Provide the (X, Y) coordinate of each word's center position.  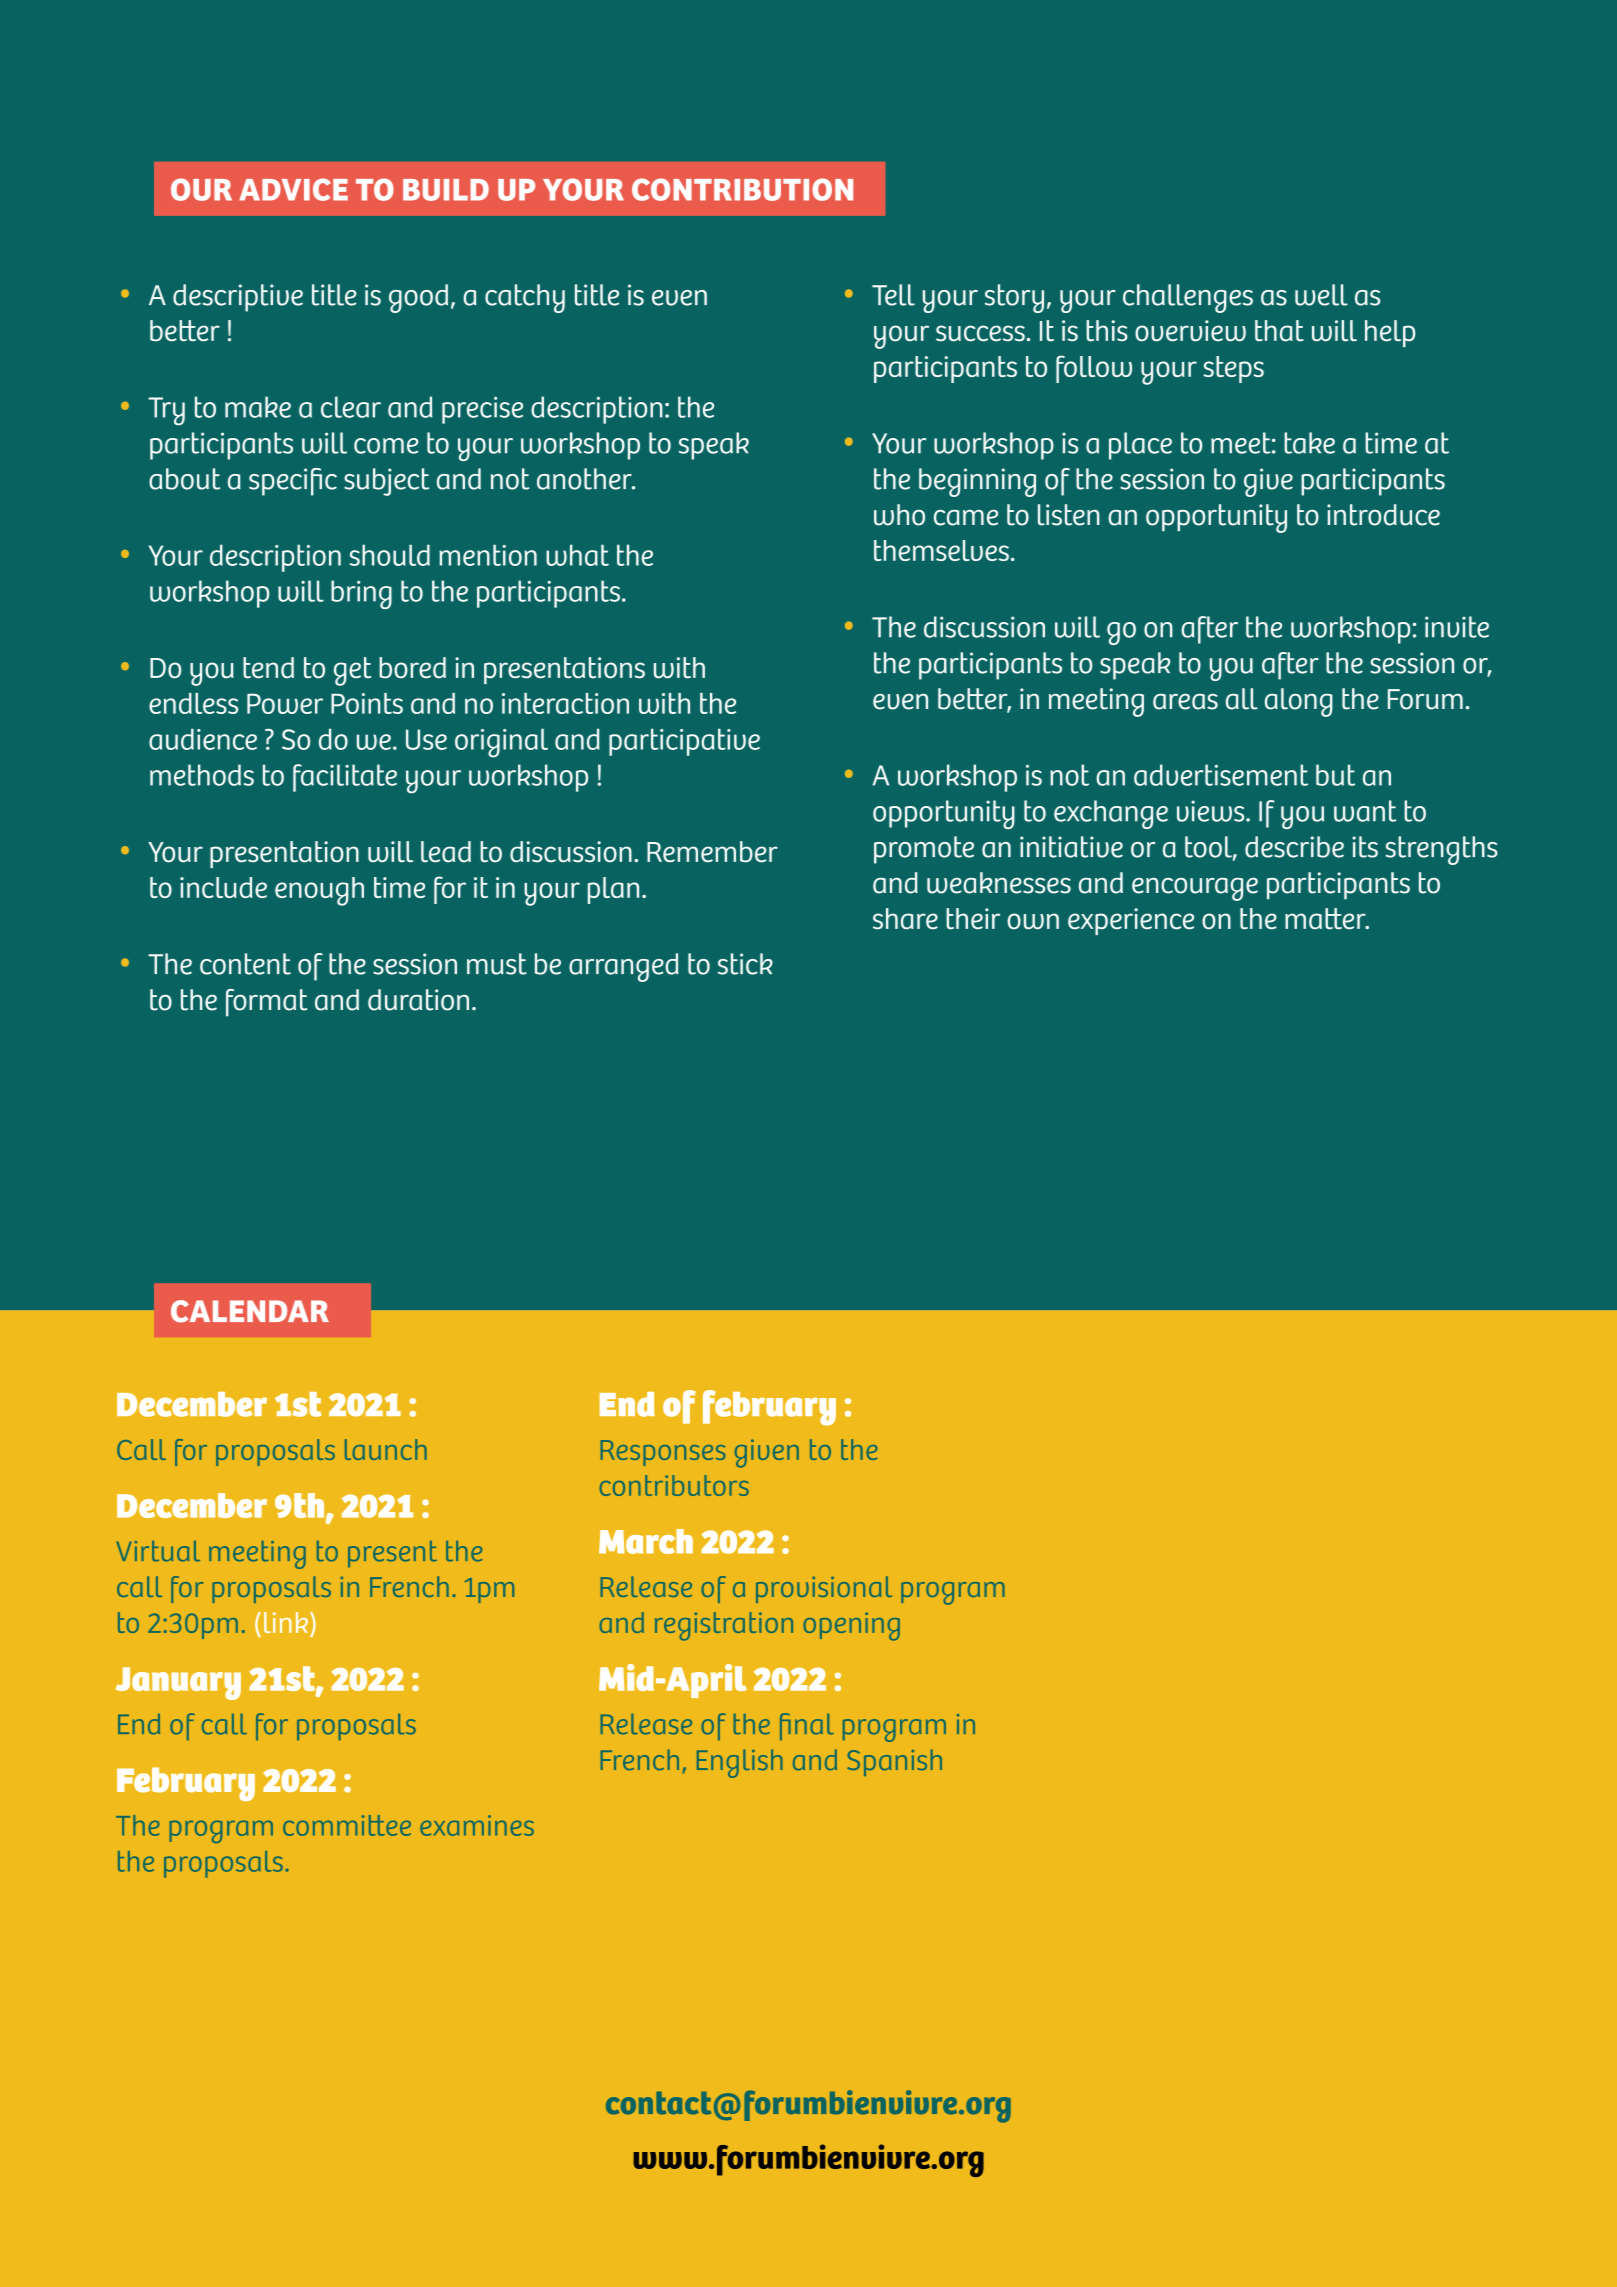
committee (347, 1825)
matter (1326, 919)
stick (745, 964)
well (1321, 295)
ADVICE (293, 189)
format (266, 1003)
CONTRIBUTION (742, 189)
